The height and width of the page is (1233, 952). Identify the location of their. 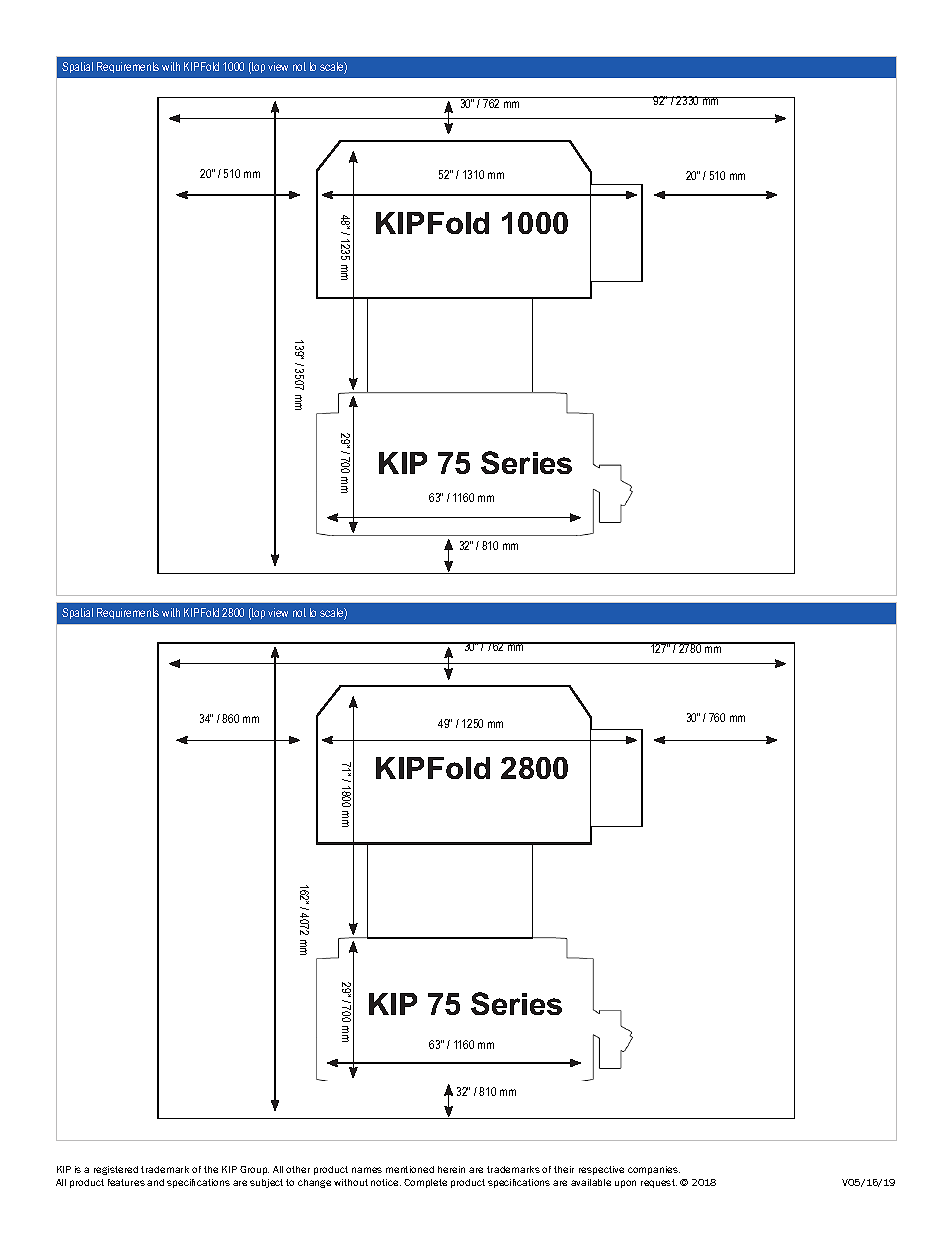
(564, 1169).
